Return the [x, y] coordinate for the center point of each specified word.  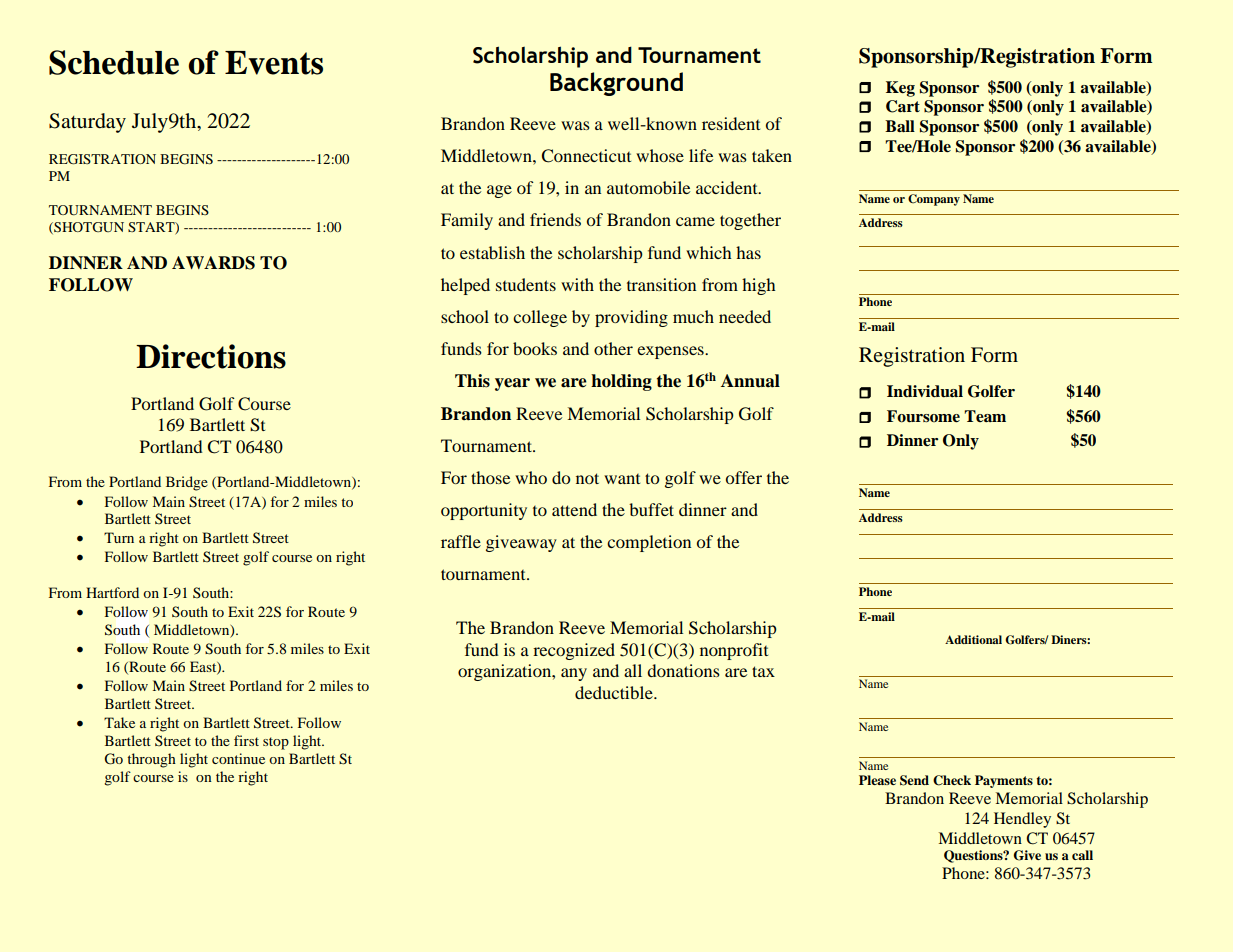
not [587, 478]
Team [985, 416]
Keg [900, 89]
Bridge [187, 483]
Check [952, 780]
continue [238, 758]
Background [616, 84]
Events [274, 63]
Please [877, 780]
